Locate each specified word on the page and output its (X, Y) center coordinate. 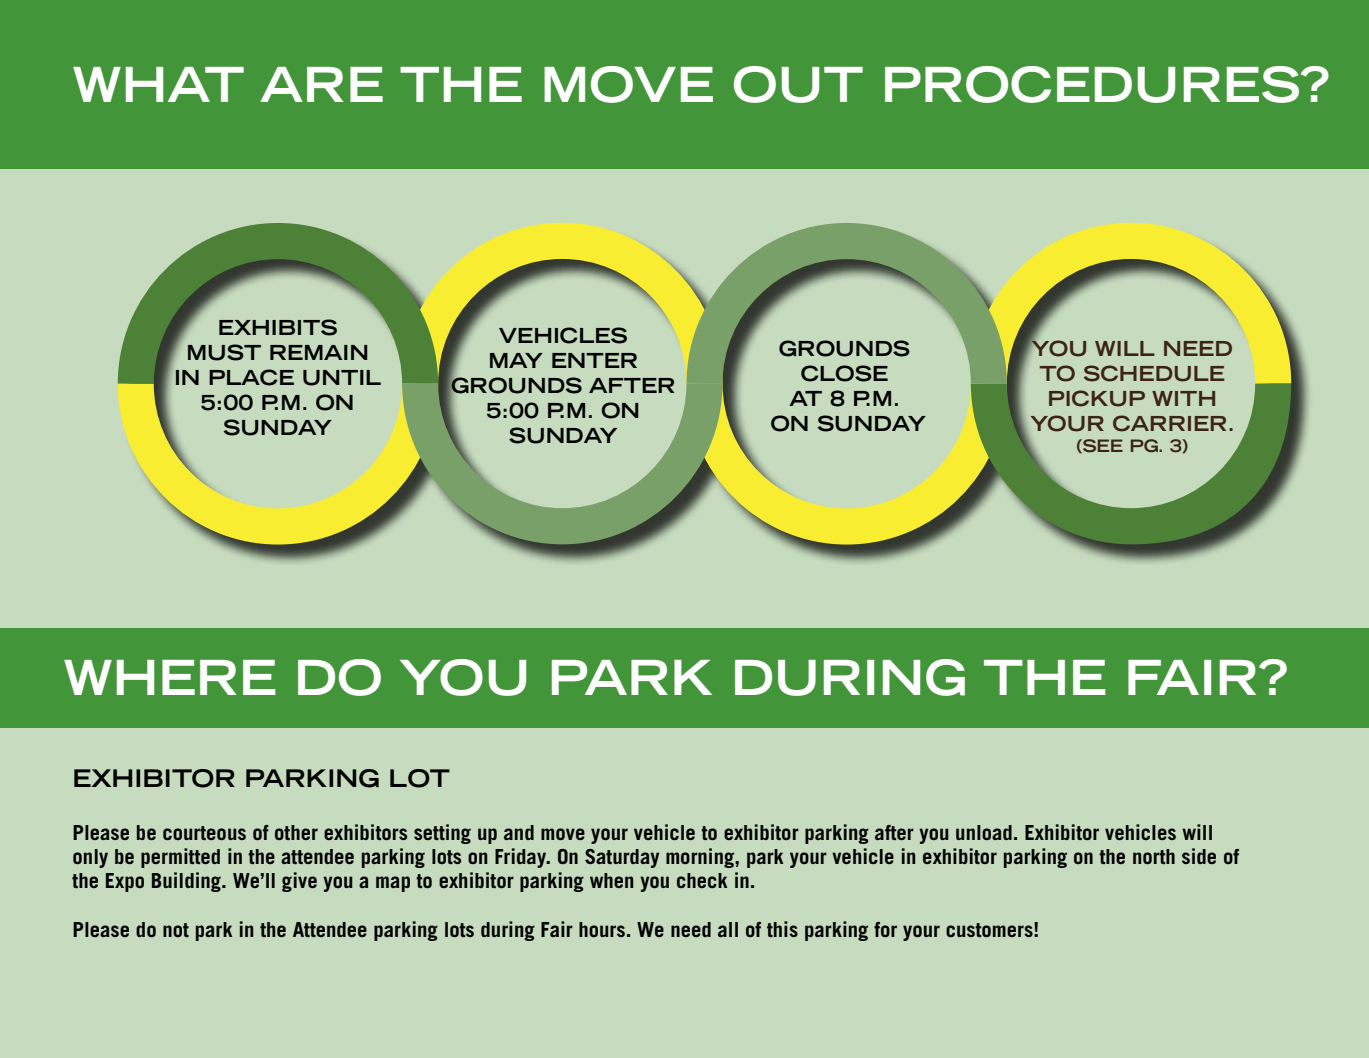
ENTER (594, 360)
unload (984, 832)
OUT (798, 84)
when (611, 880)
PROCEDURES (1092, 84)
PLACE (251, 377)
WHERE (170, 677)
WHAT (158, 84)
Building (187, 882)
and (519, 832)
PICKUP (1097, 398)
